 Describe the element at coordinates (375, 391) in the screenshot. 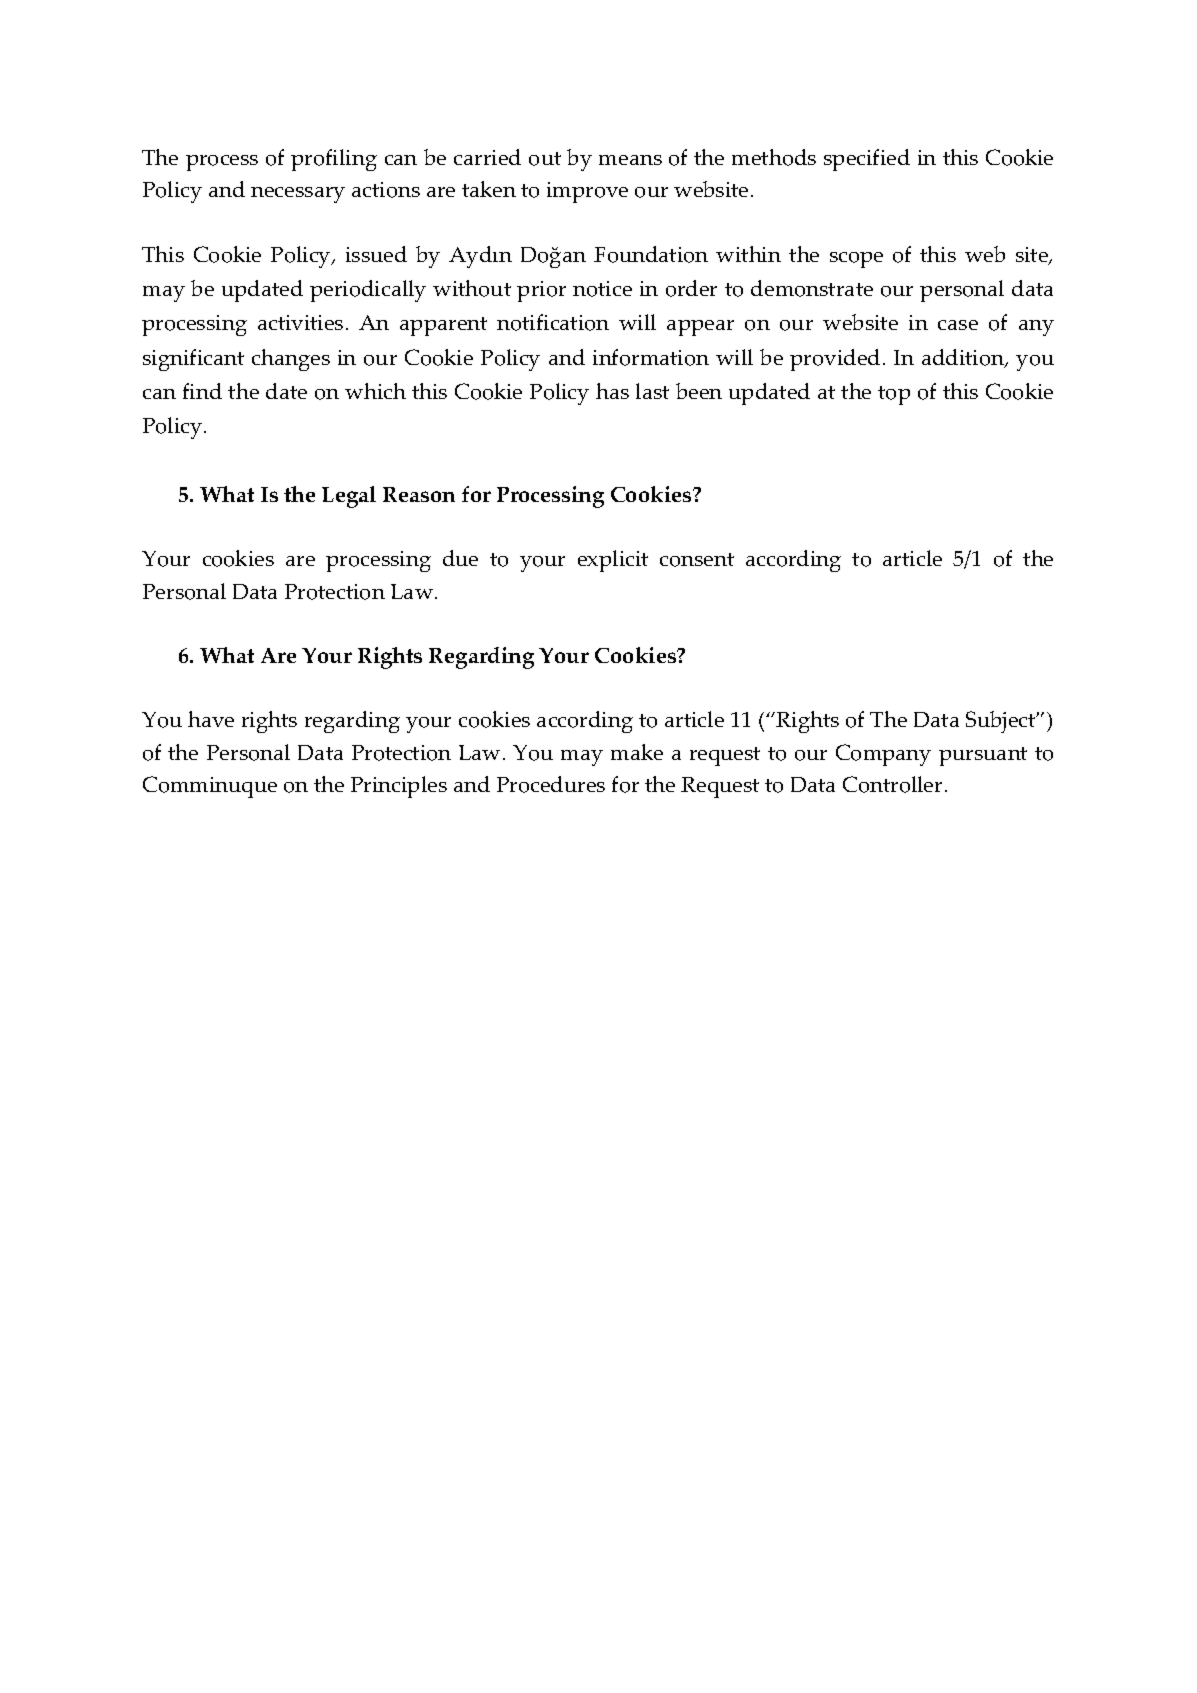

I see `which` at that location.
